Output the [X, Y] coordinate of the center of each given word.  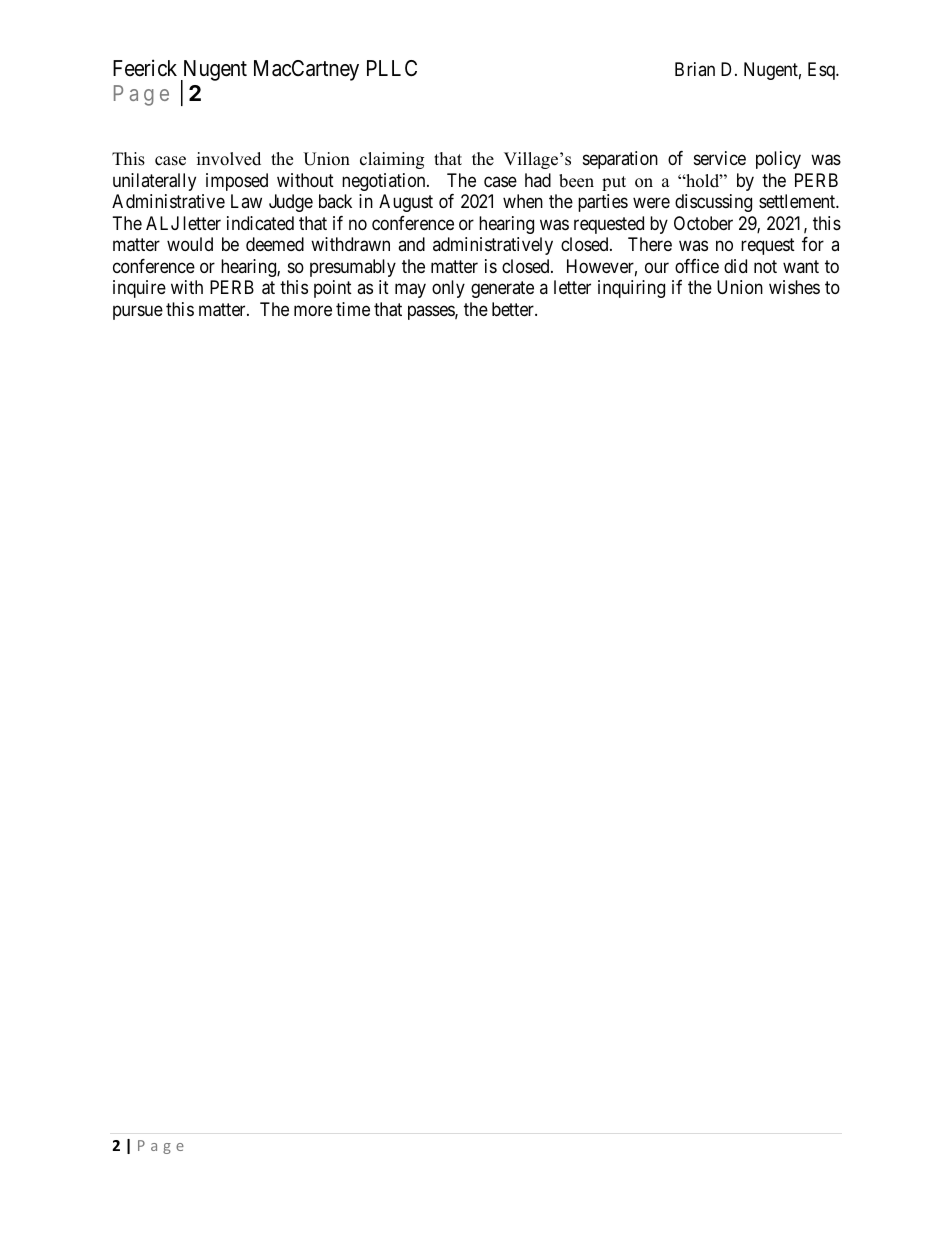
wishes [794, 287]
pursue [138, 312]
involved [229, 159]
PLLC [392, 68]
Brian [695, 69]
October [703, 223]
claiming [392, 160]
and [411, 244]
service [720, 158]
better [514, 309]
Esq [822, 71]
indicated [260, 223]
